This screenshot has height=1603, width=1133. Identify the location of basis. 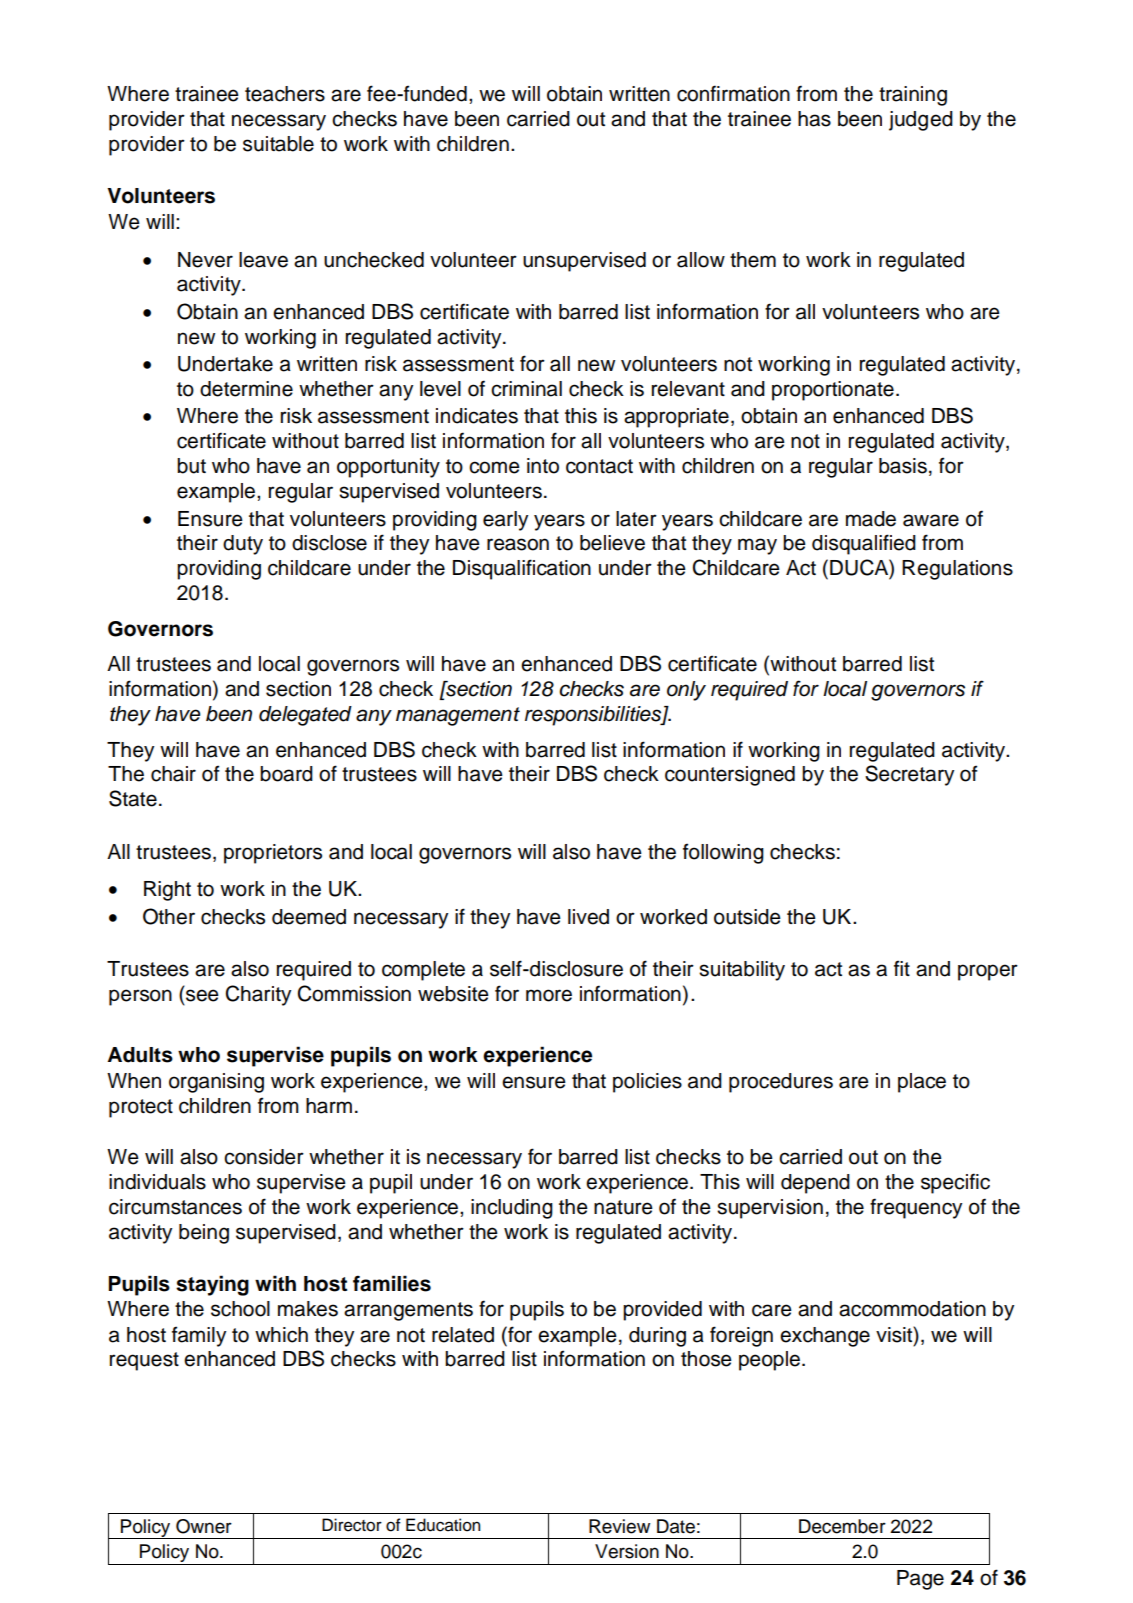
(903, 466).
